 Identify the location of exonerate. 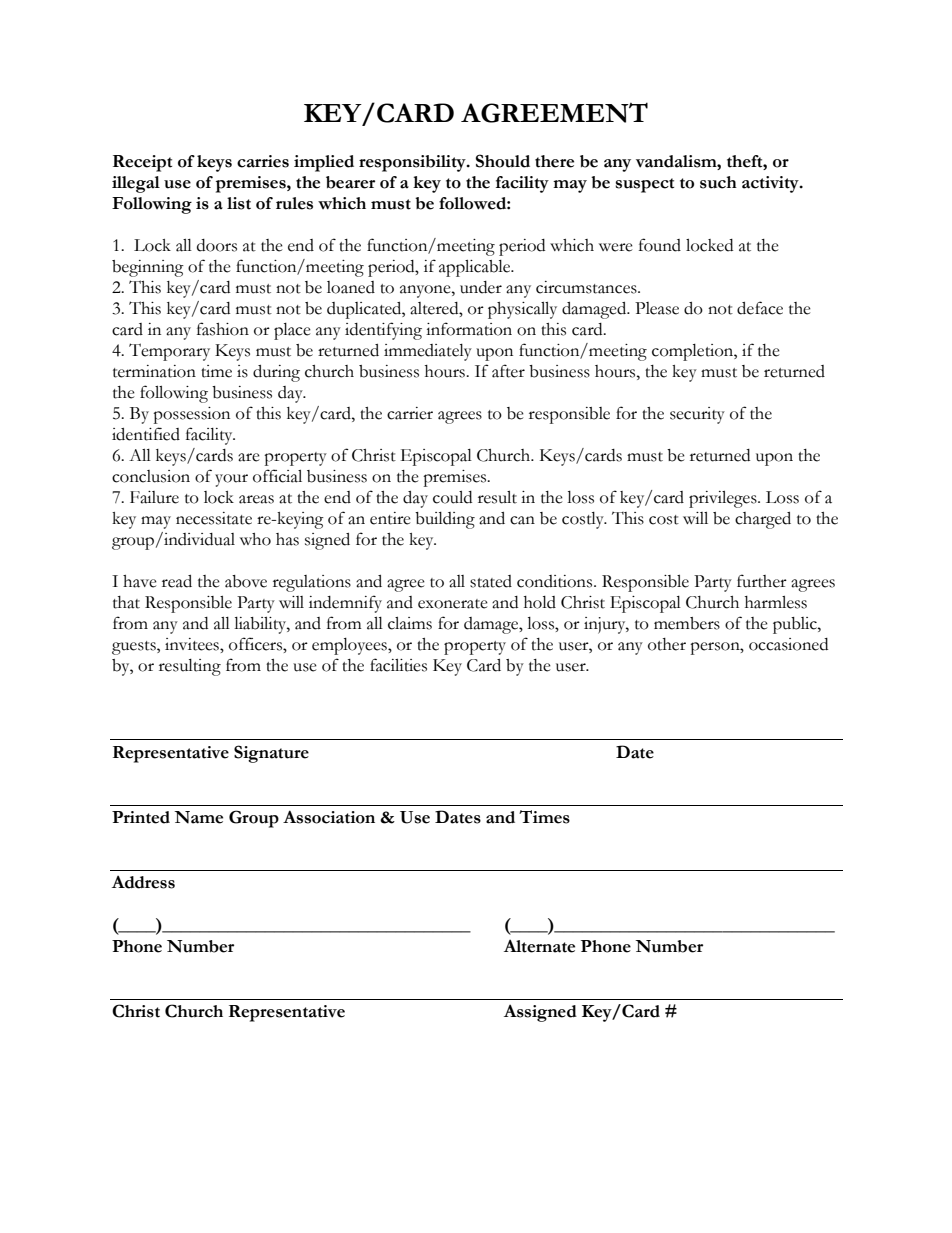
(453, 604).
